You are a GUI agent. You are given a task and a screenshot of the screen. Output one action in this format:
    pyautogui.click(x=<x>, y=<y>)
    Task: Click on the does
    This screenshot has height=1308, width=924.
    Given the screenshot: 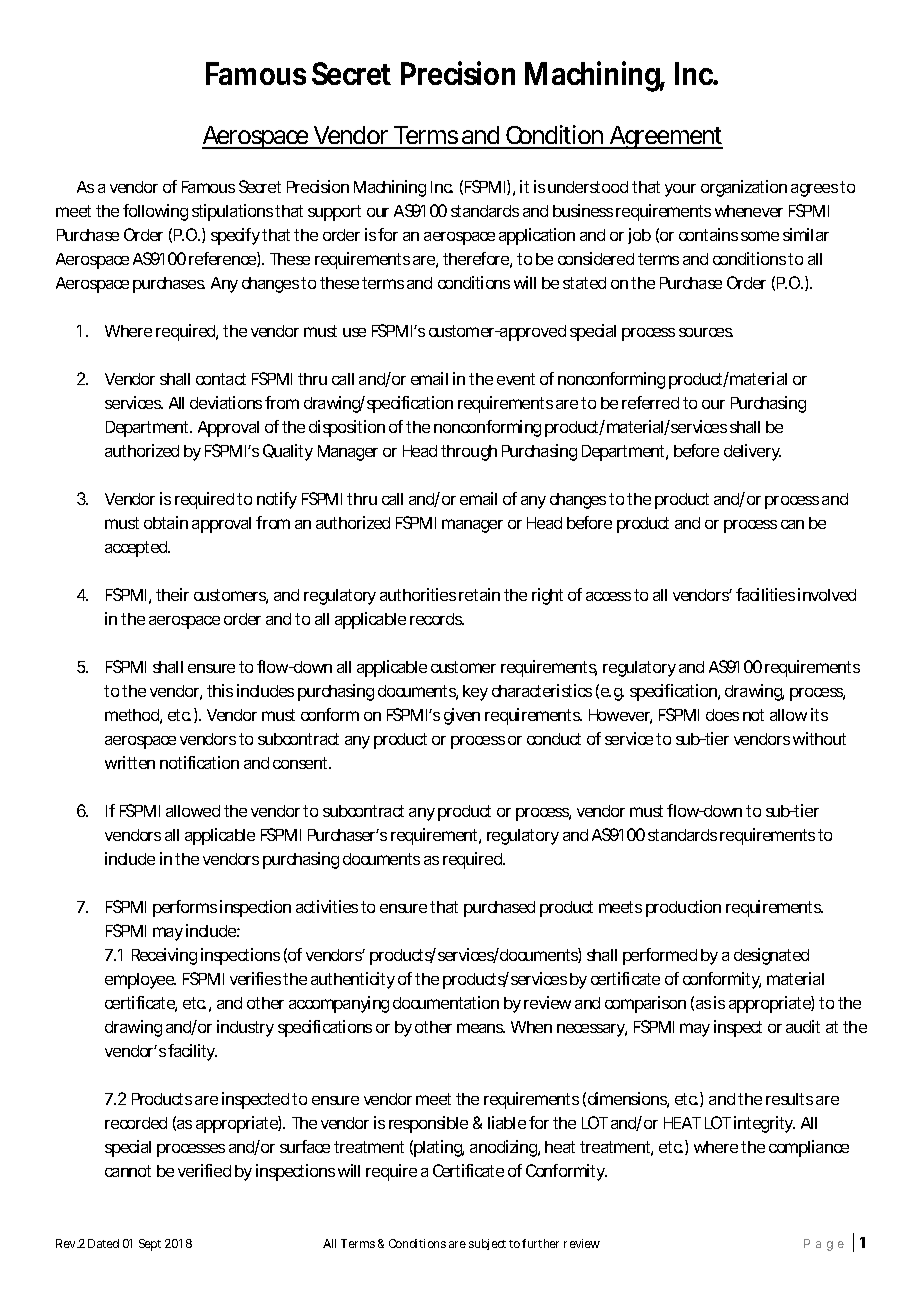 What is the action you would take?
    pyautogui.click(x=722, y=715)
